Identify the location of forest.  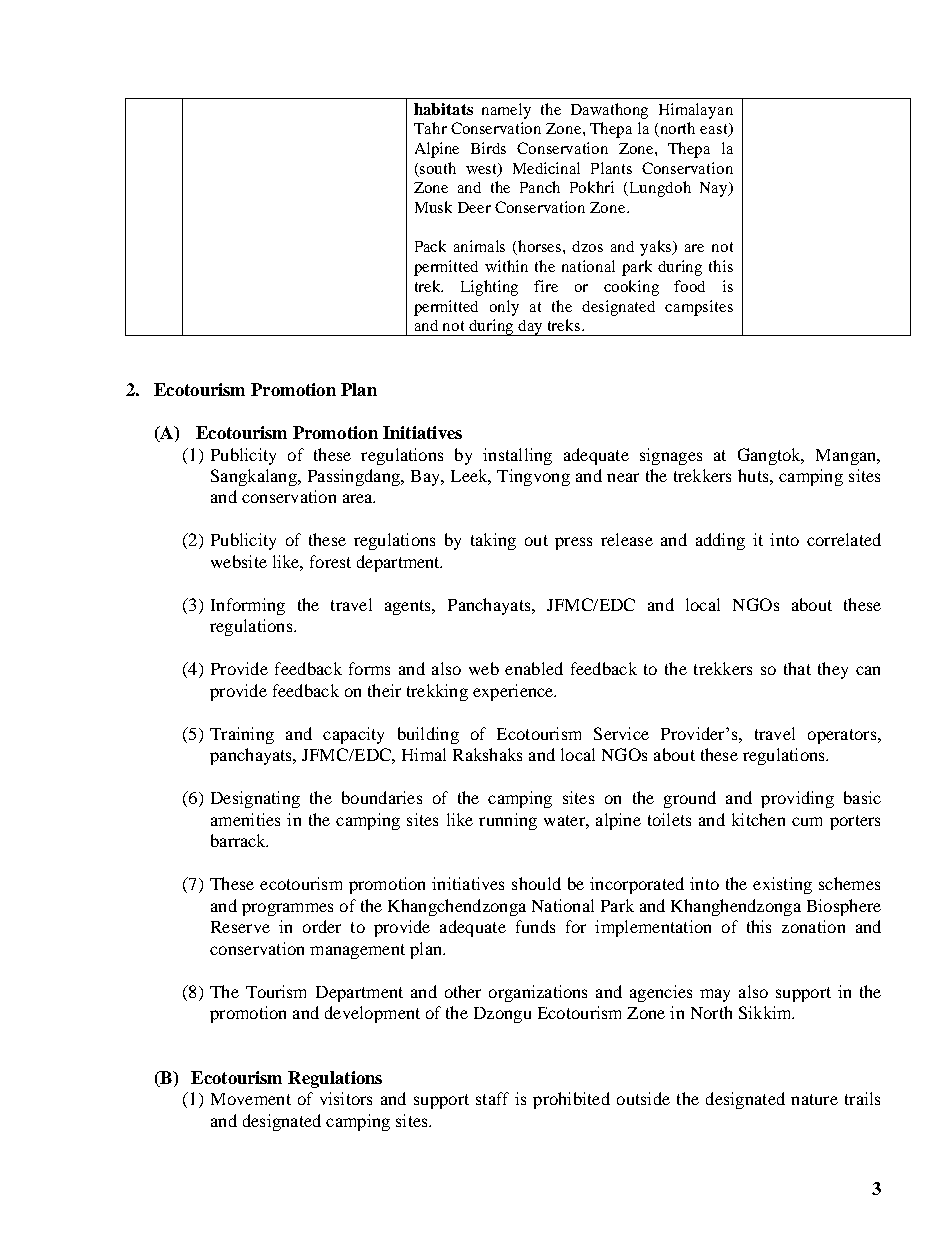
(330, 561).
